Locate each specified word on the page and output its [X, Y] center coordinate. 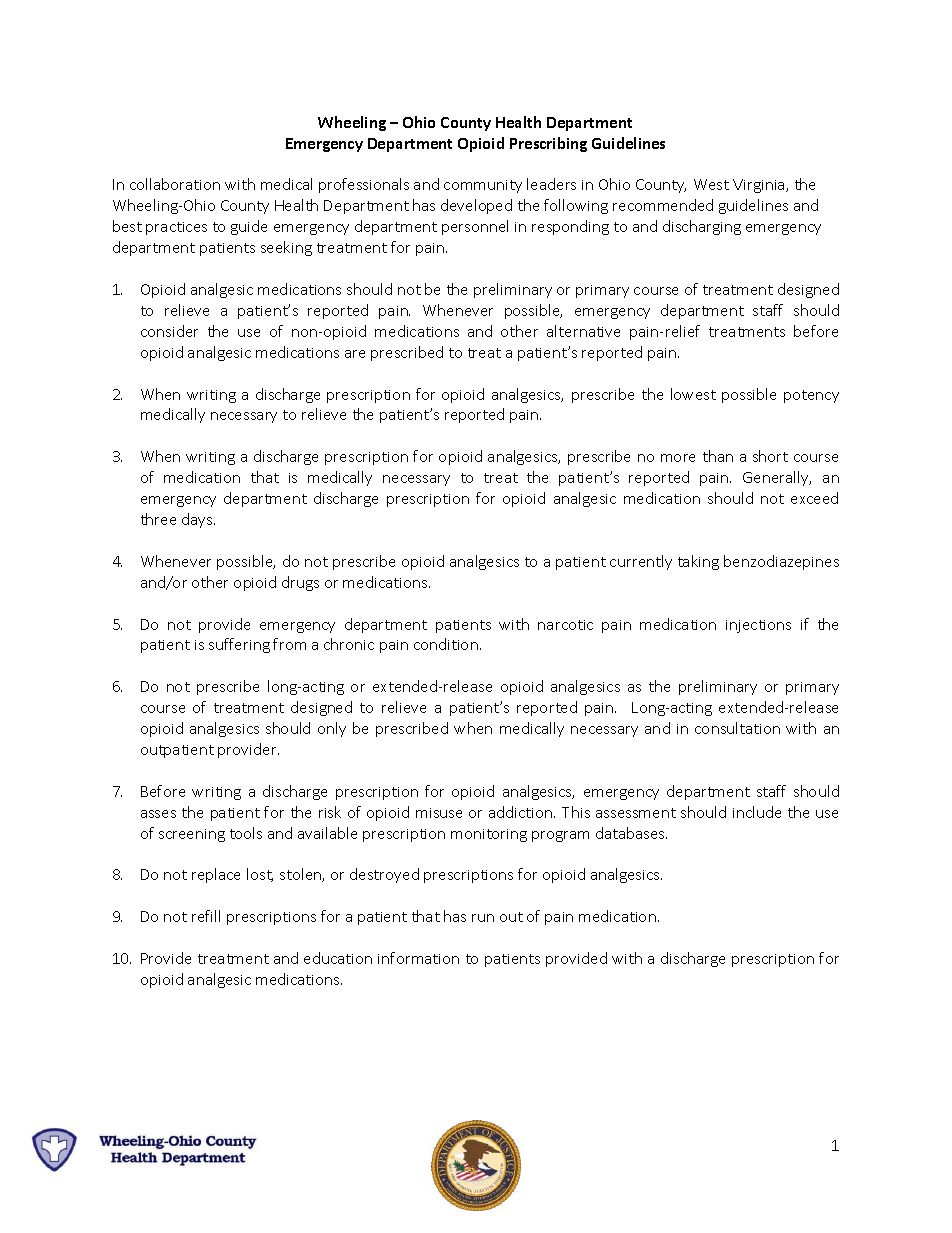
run [483, 918]
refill [206, 916]
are [355, 354]
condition [446, 644]
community [483, 186]
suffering [239, 645]
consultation [737, 728]
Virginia [760, 186]
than [718, 456]
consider [169, 331]
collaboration [175, 184]
